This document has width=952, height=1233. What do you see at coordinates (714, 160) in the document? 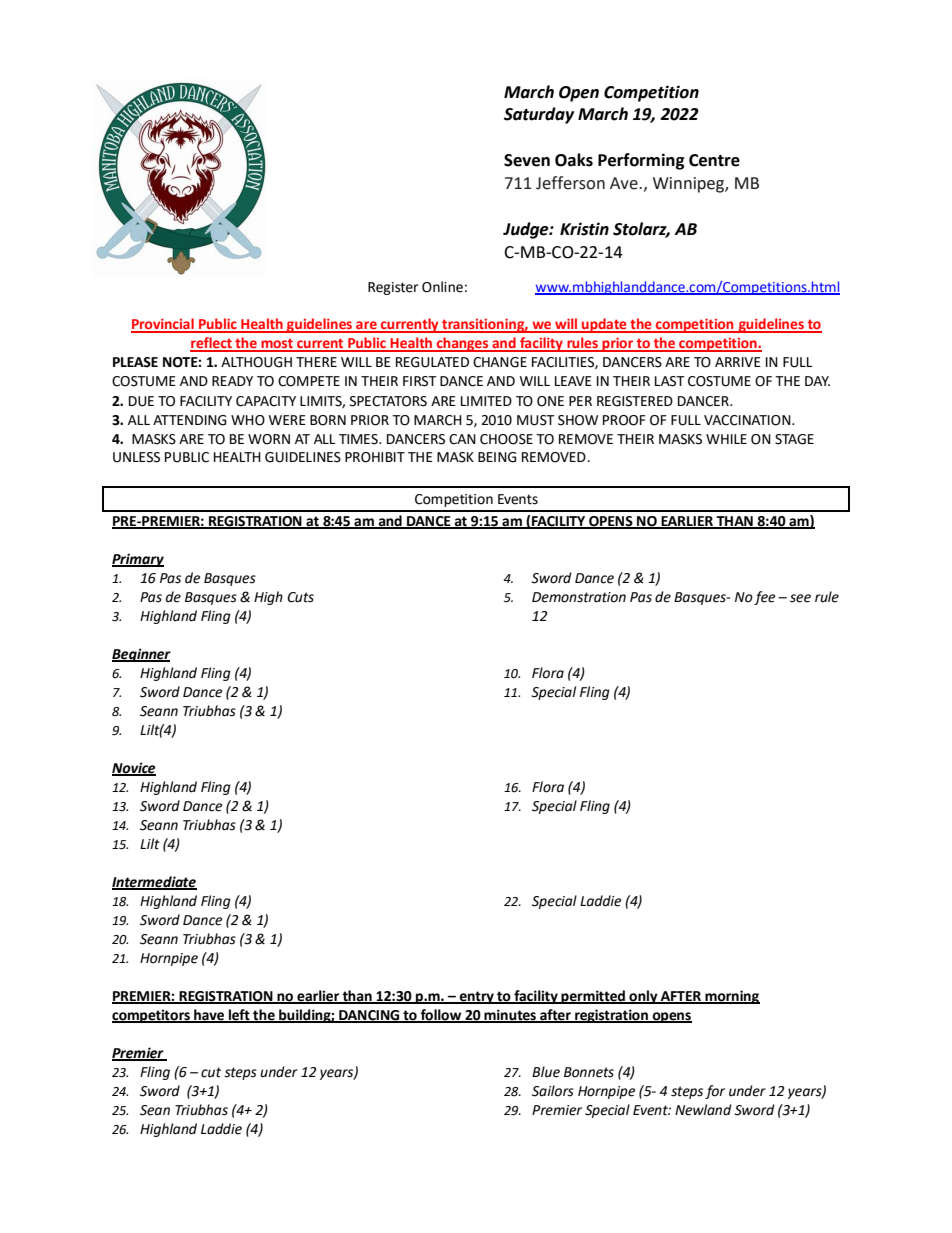
I see `Centre` at bounding box center [714, 160].
